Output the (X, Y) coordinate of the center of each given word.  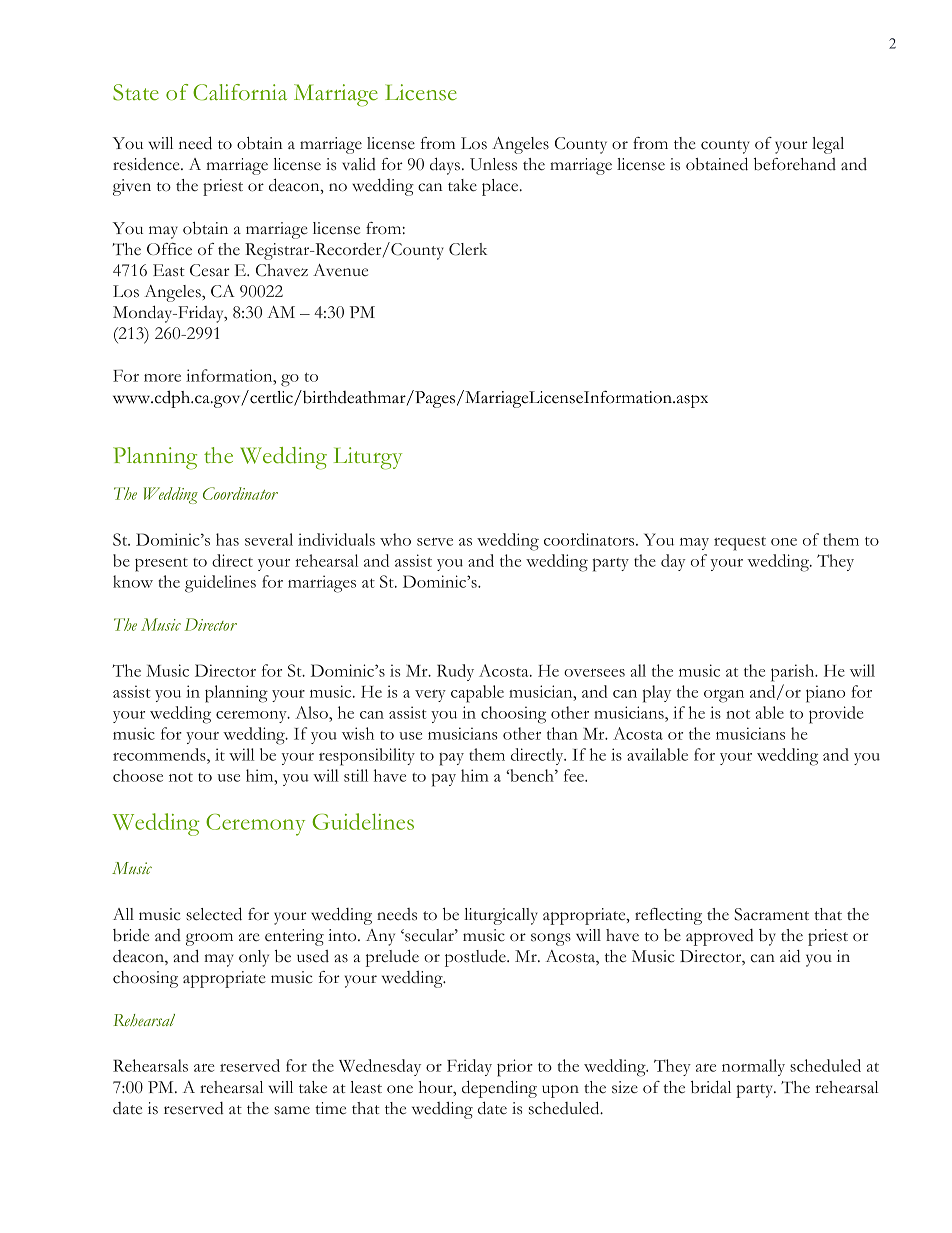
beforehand (795, 164)
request (740, 544)
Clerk (468, 249)
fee (575, 775)
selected (214, 914)
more (162, 378)
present (161, 565)
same (292, 1110)
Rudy (455, 672)
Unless (493, 164)
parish (794, 673)
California (240, 92)
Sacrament (771, 914)
